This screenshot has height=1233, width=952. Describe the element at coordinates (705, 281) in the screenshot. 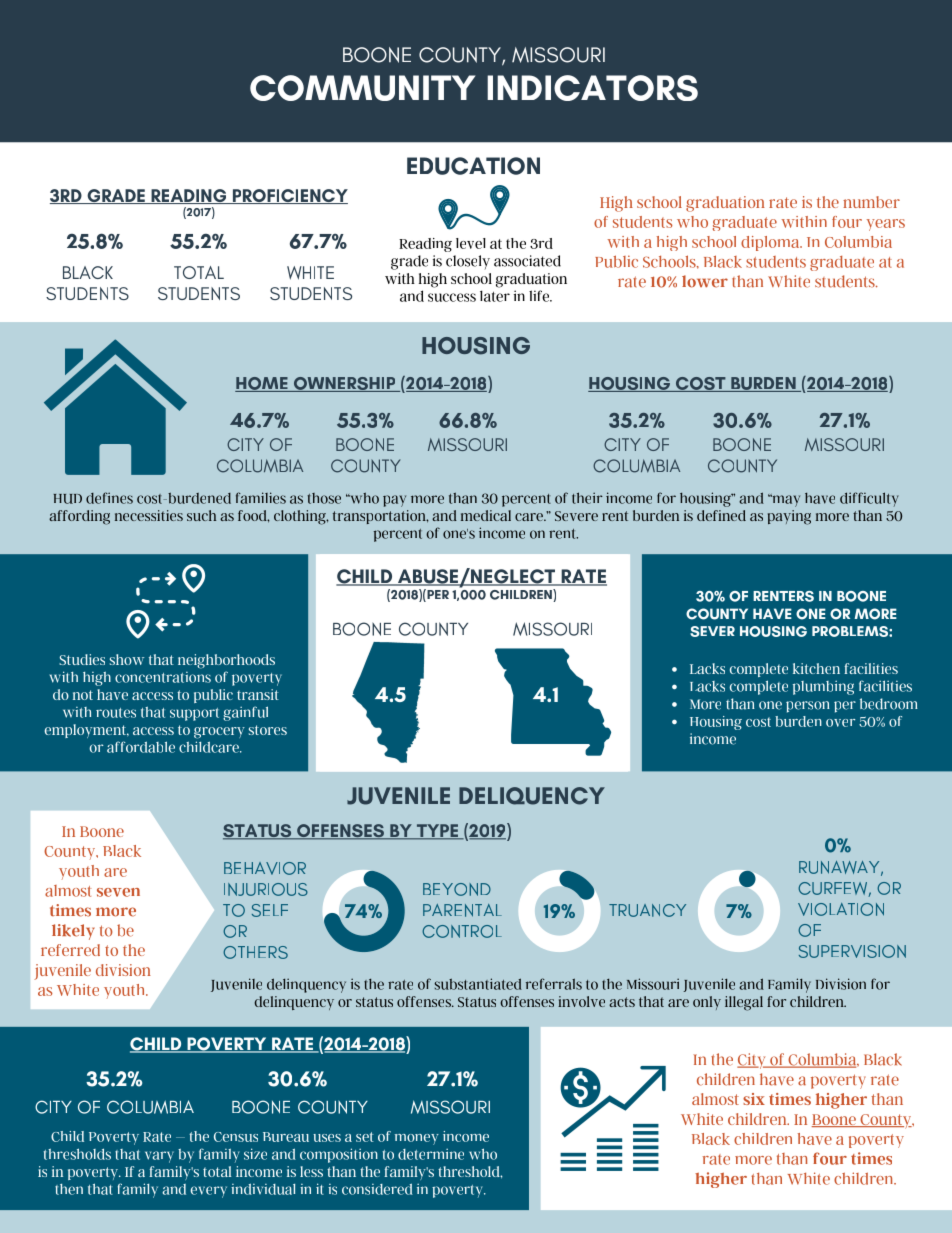

I see `lower` at that location.
